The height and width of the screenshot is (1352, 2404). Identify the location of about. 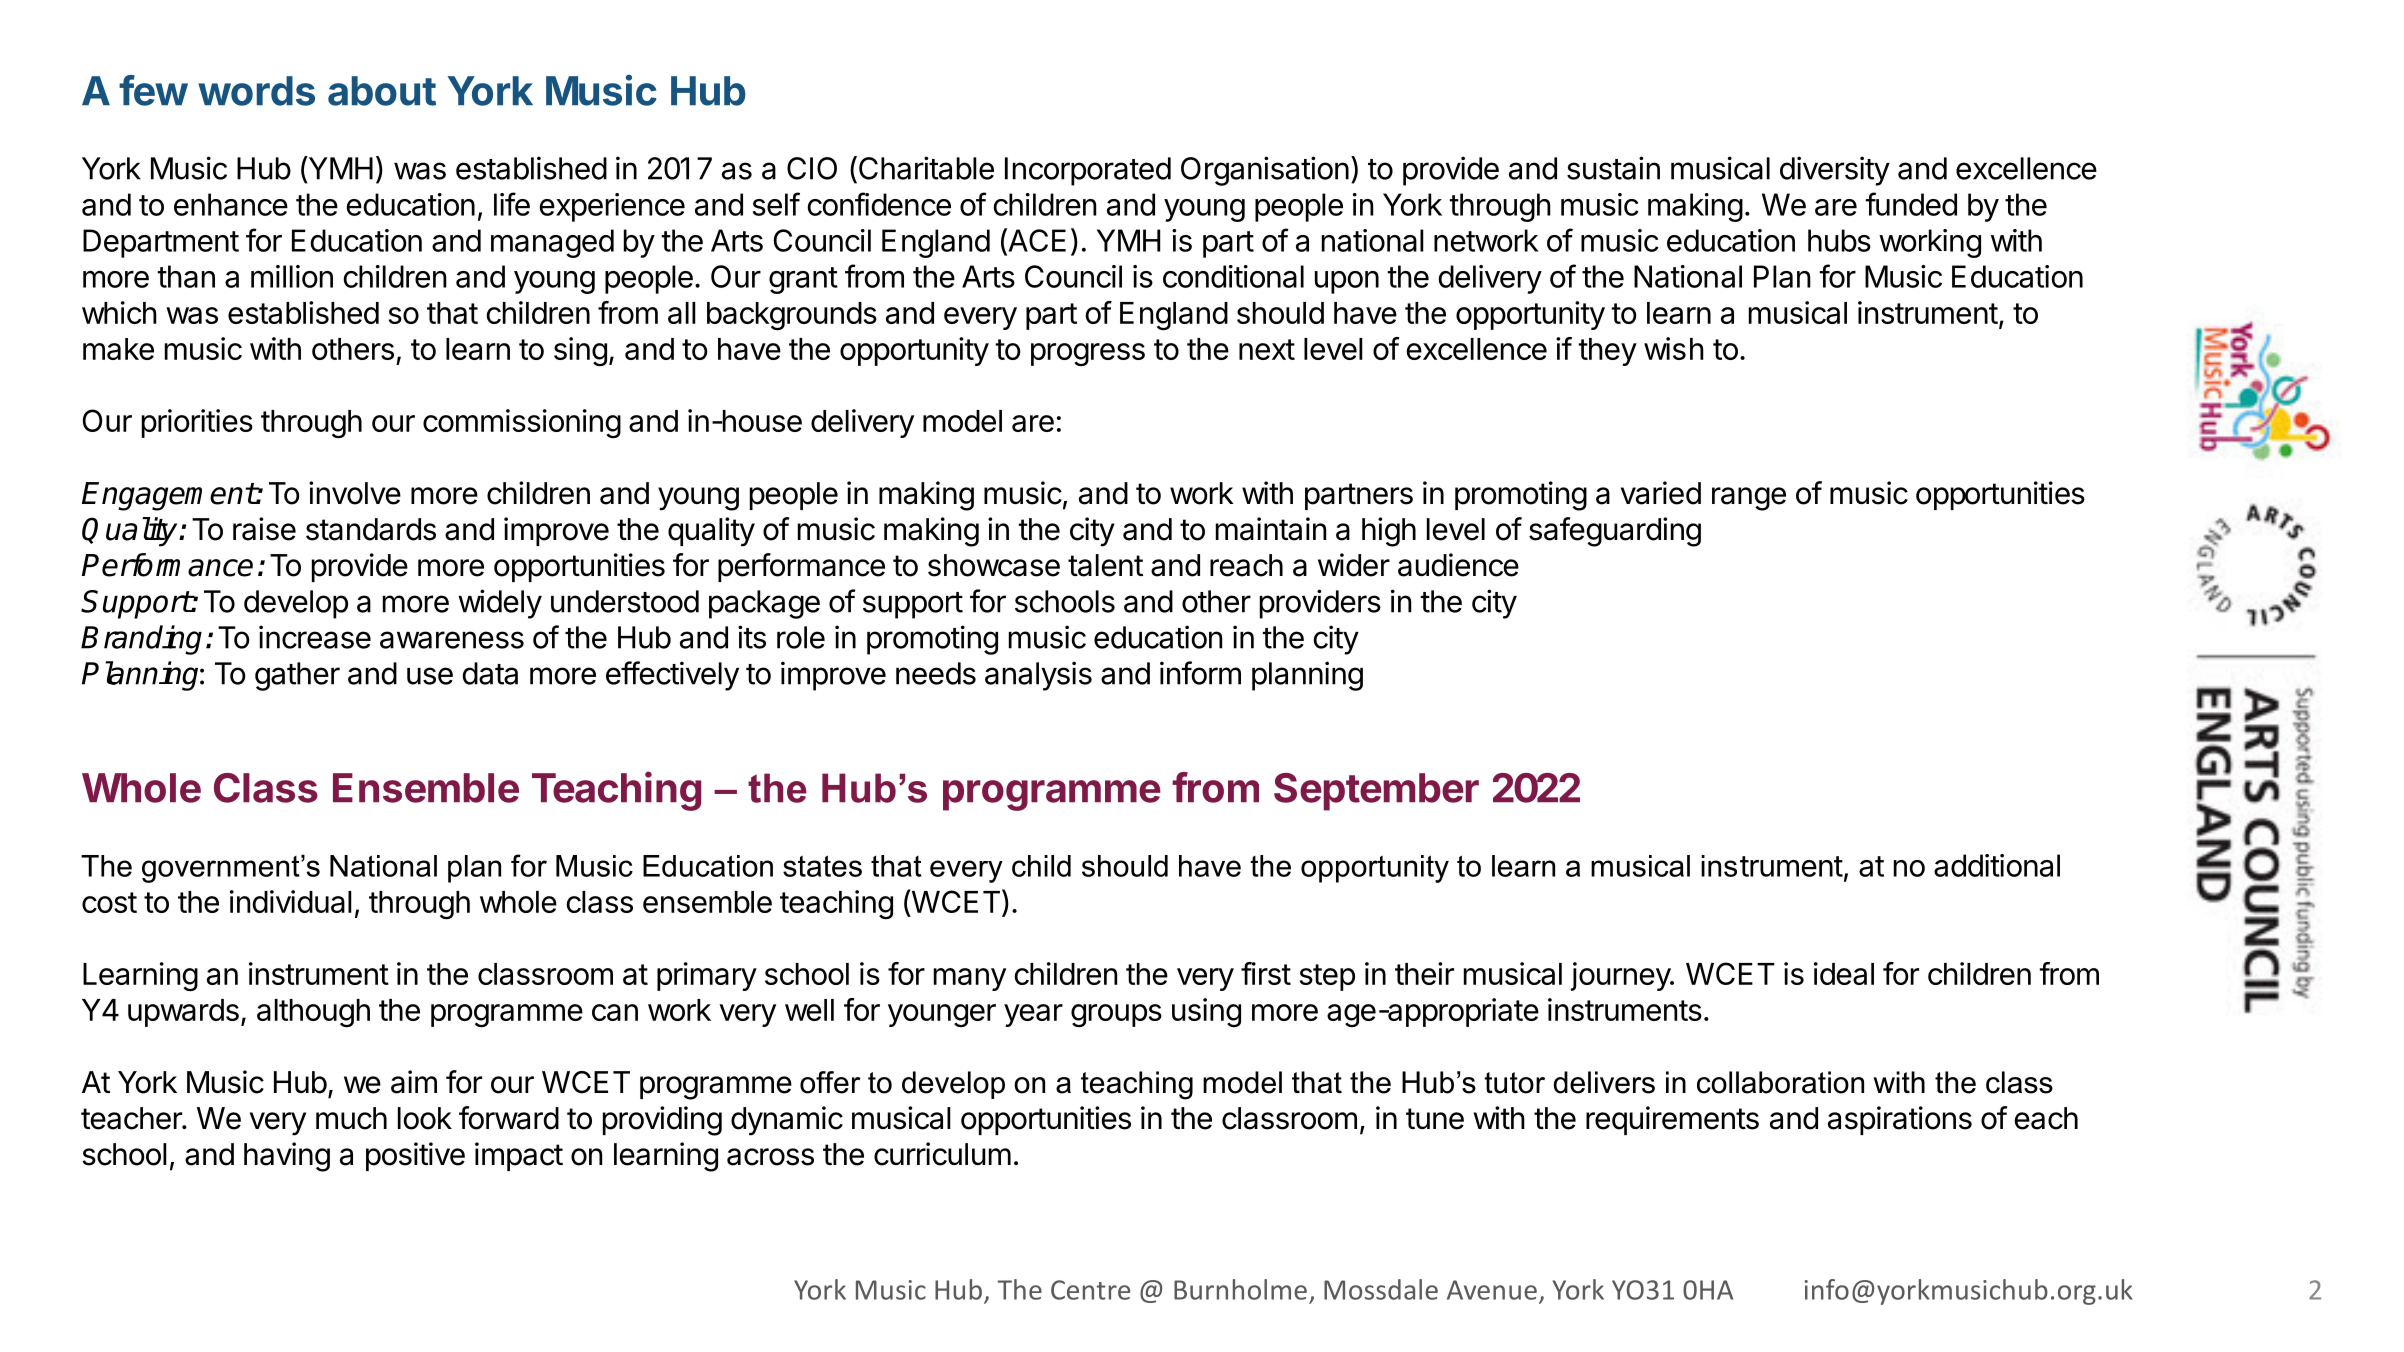
(382, 91).
